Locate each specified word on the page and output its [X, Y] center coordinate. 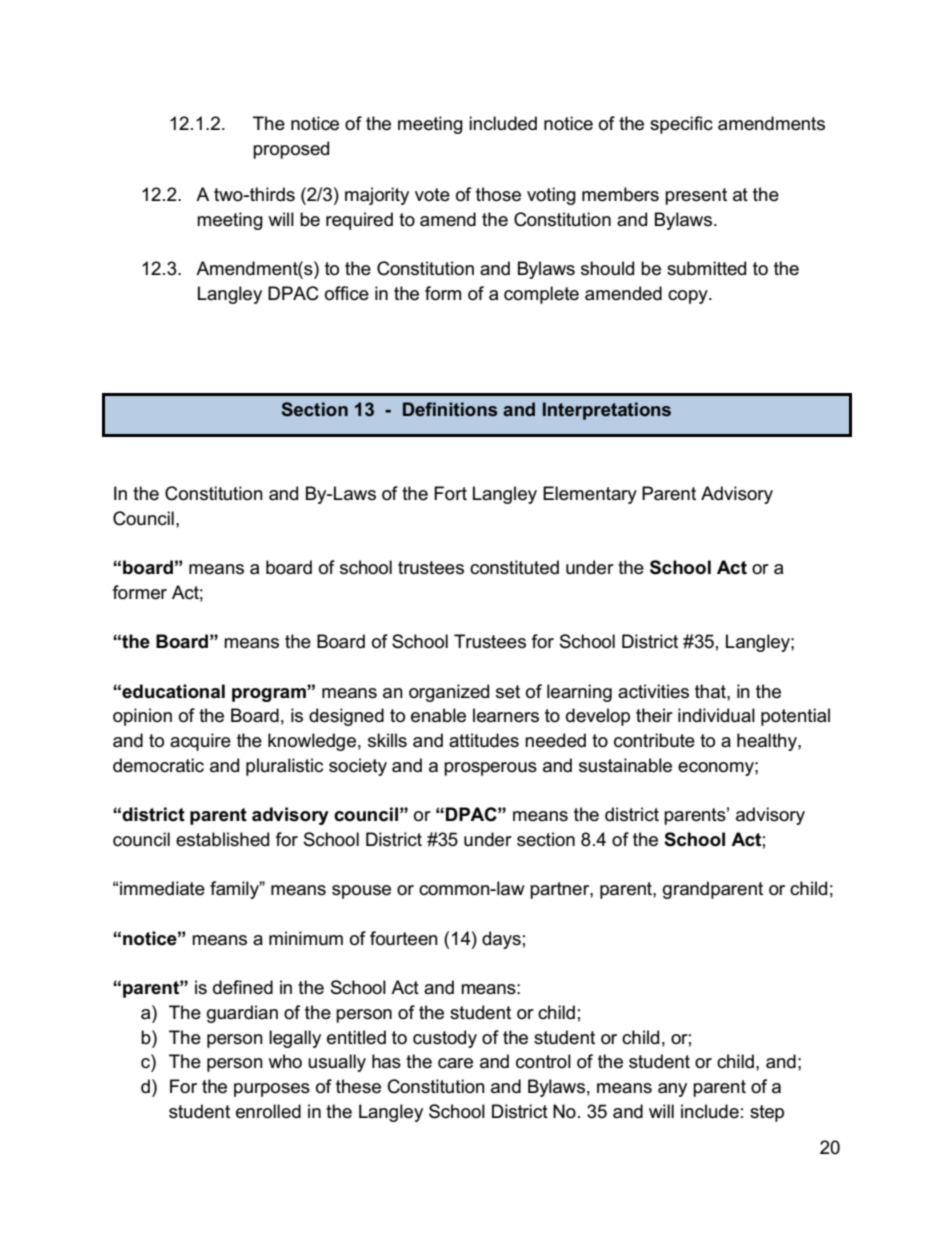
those [498, 194]
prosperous [490, 769]
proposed [291, 150]
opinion [142, 717]
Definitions [450, 409]
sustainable [625, 765]
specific [681, 125]
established [222, 839]
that [711, 691]
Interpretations [607, 411]
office [347, 293]
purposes [272, 1090]
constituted [514, 567]
